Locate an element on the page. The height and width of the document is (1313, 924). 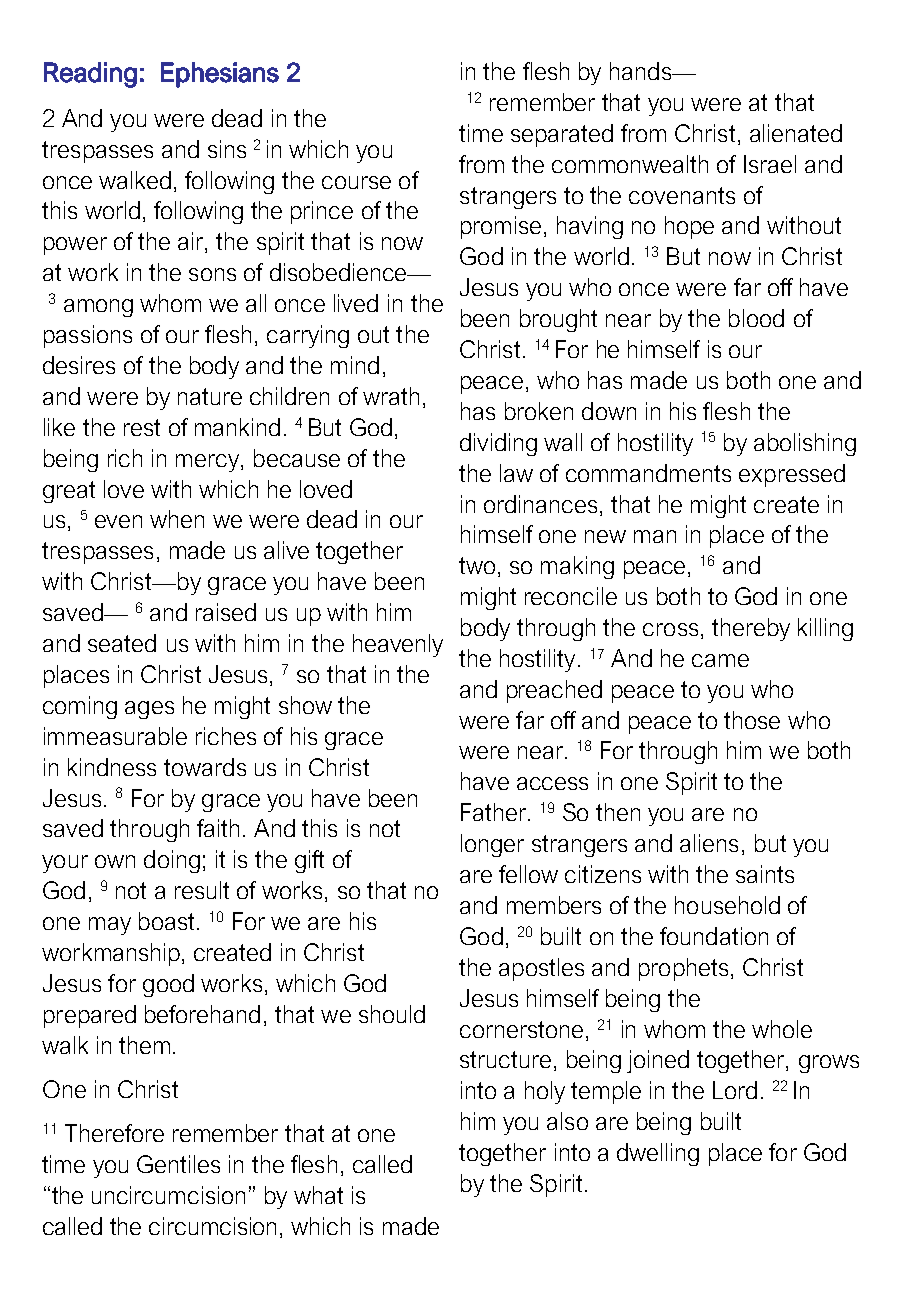
blood is located at coordinates (756, 318).
